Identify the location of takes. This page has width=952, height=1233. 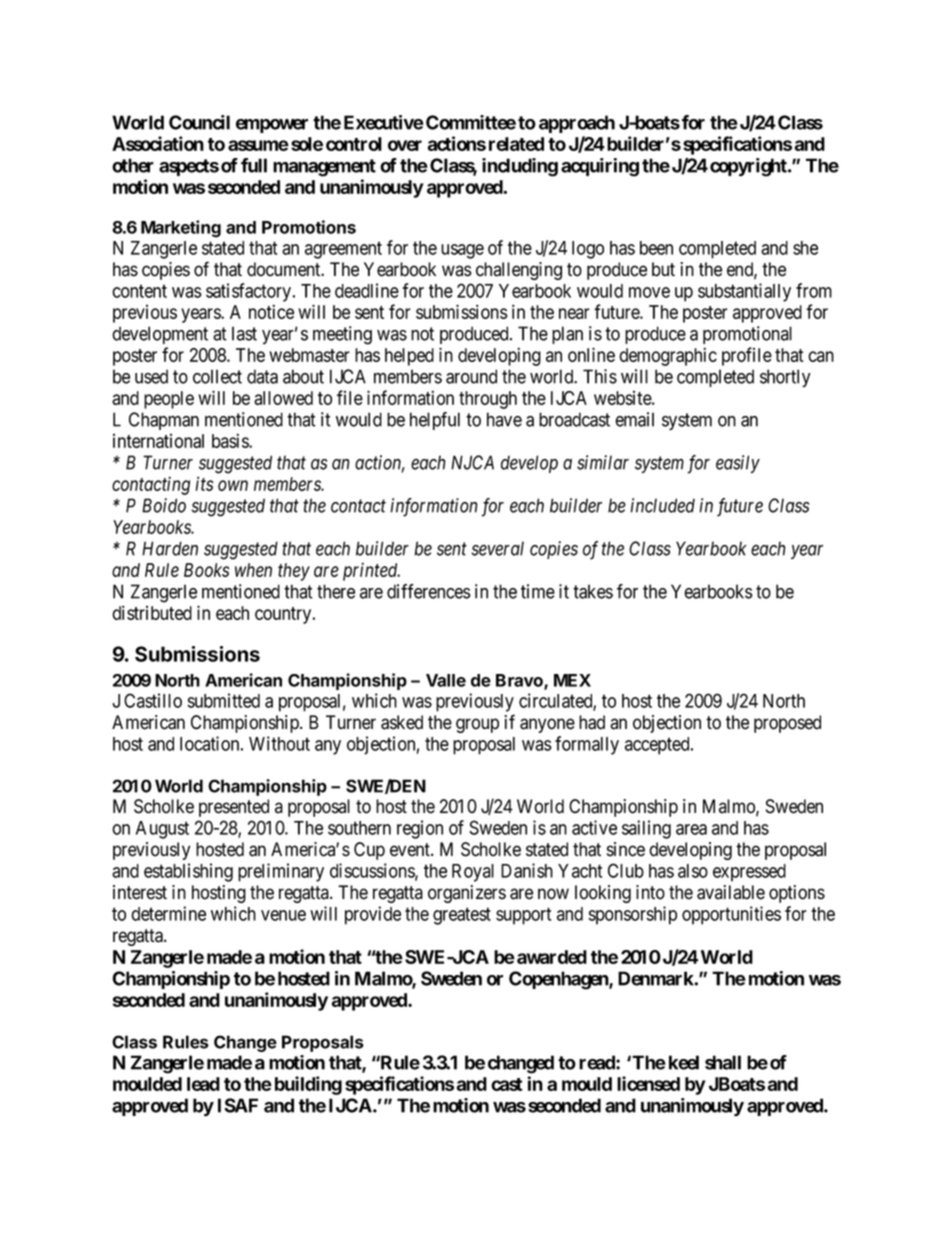
(593, 591).
